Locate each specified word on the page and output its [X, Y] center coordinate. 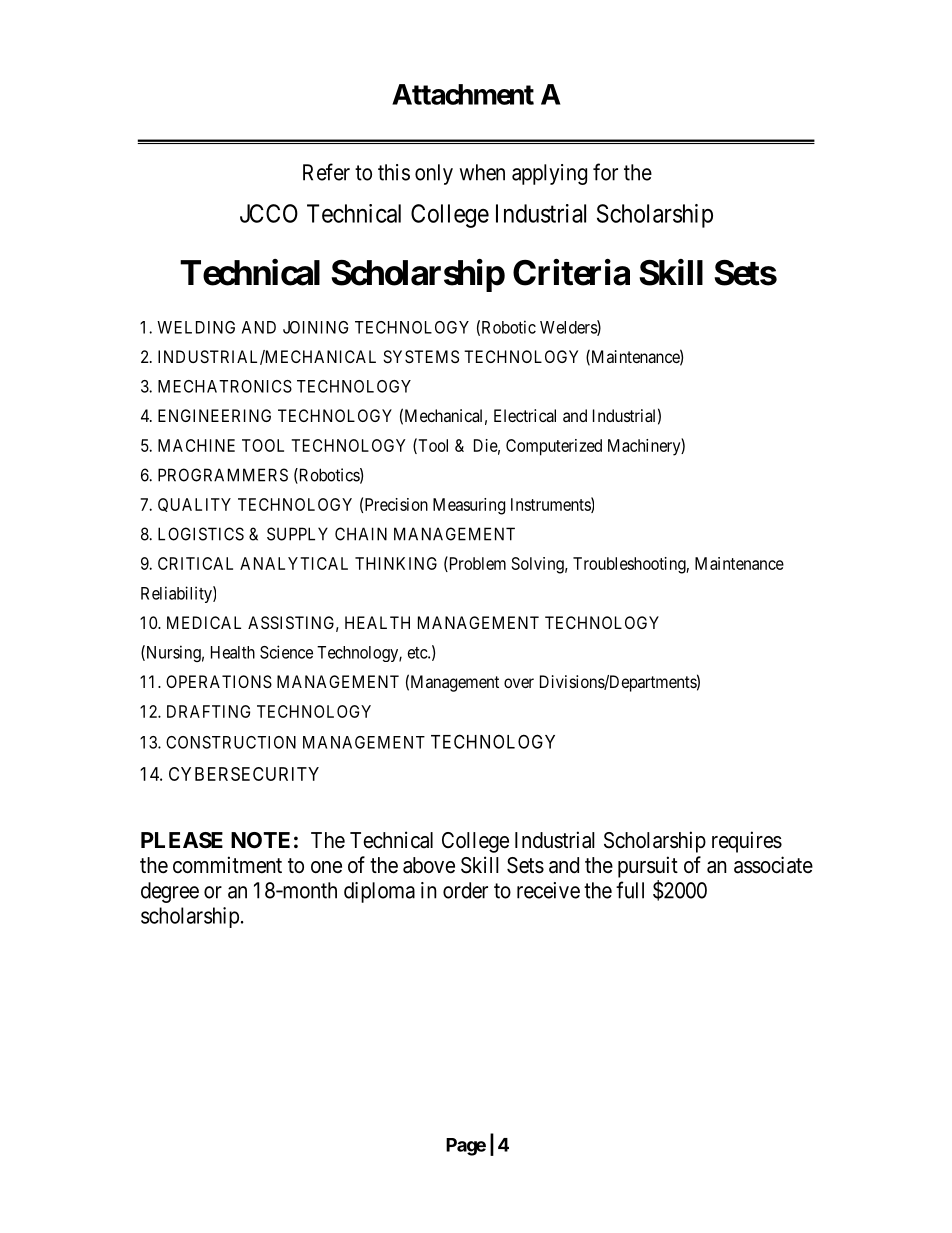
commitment [227, 865]
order [465, 890]
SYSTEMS [421, 356]
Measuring [469, 506]
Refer [326, 172]
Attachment [463, 94]
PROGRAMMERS [223, 475]
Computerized [554, 447]
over [519, 683]
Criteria [571, 272]
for [605, 172]
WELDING [196, 327]
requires [747, 842]
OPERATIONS [219, 681]
